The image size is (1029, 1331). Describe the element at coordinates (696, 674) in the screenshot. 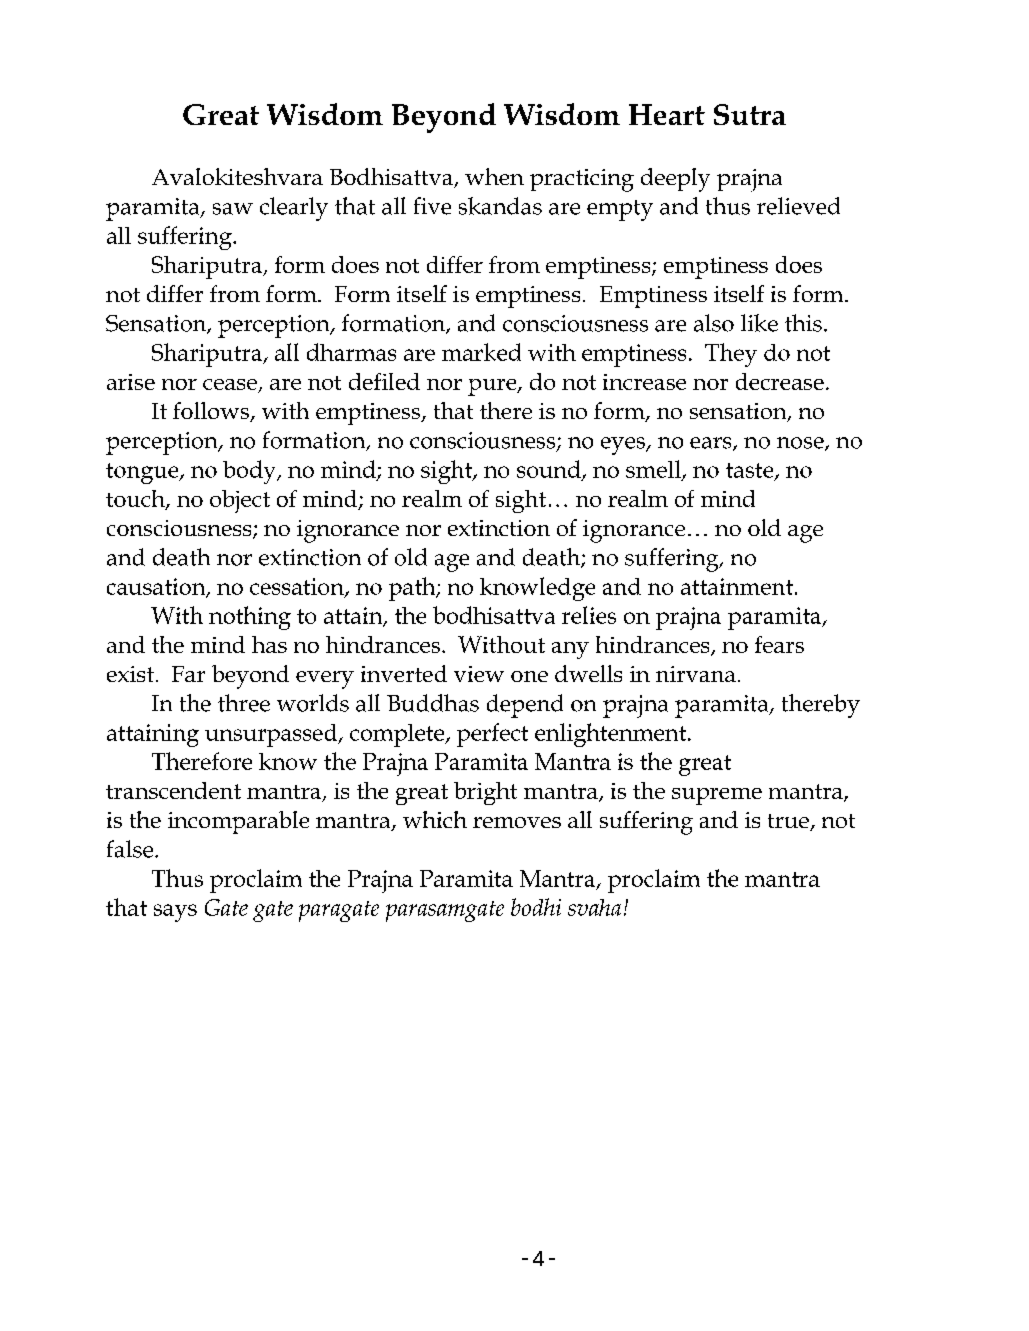

I see `nirvana` at that location.
